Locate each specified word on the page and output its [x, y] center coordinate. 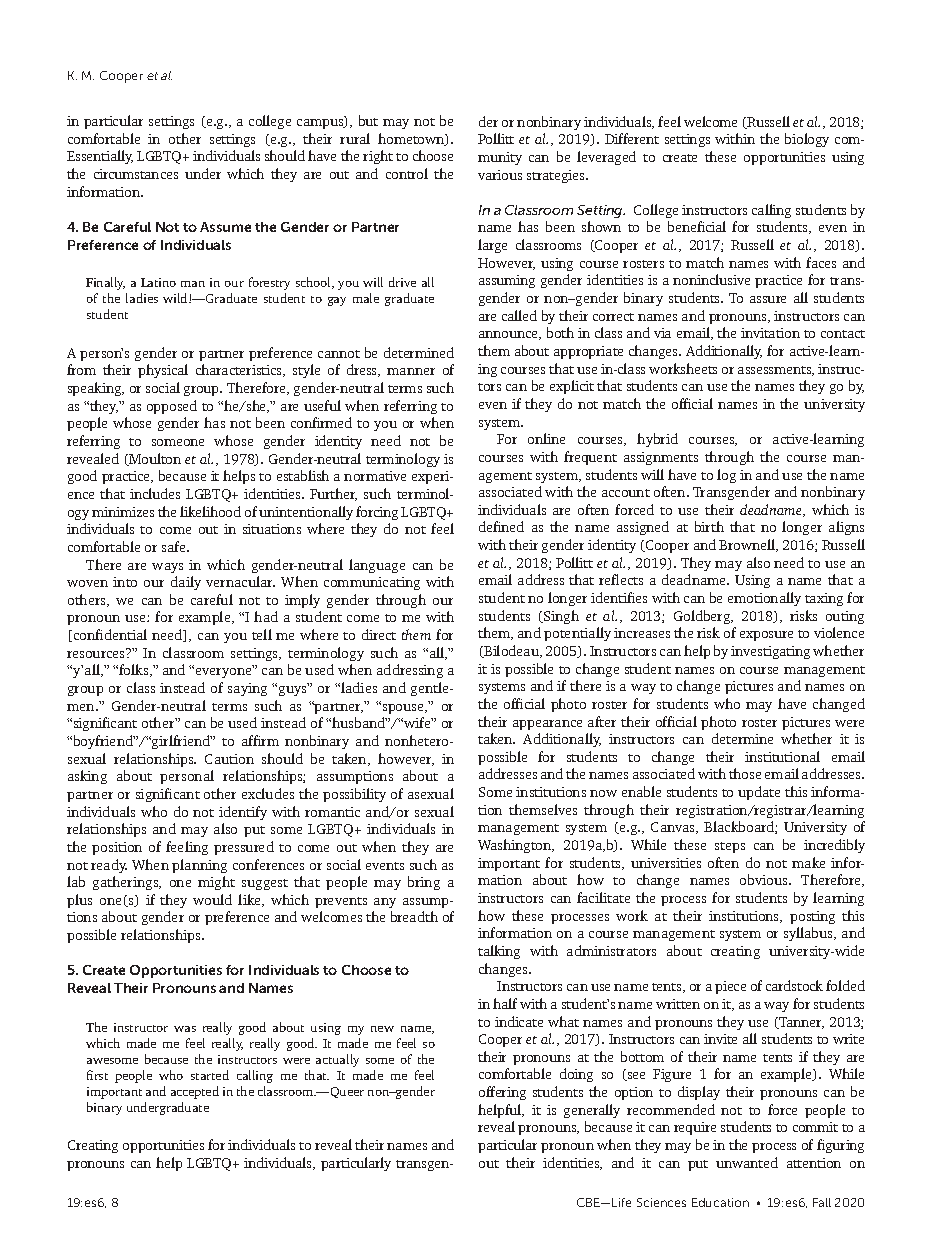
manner [411, 371]
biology [807, 140]
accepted [195, 1092]
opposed [172, 407]
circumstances [136, 174]
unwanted [747, 1162]
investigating [770, 652]
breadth [414, 916]
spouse [403, 708]
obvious [765, 879]
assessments [776, 371]
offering [502, 1093]
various [500, 175]
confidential [109, 635]
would [212, 899]
